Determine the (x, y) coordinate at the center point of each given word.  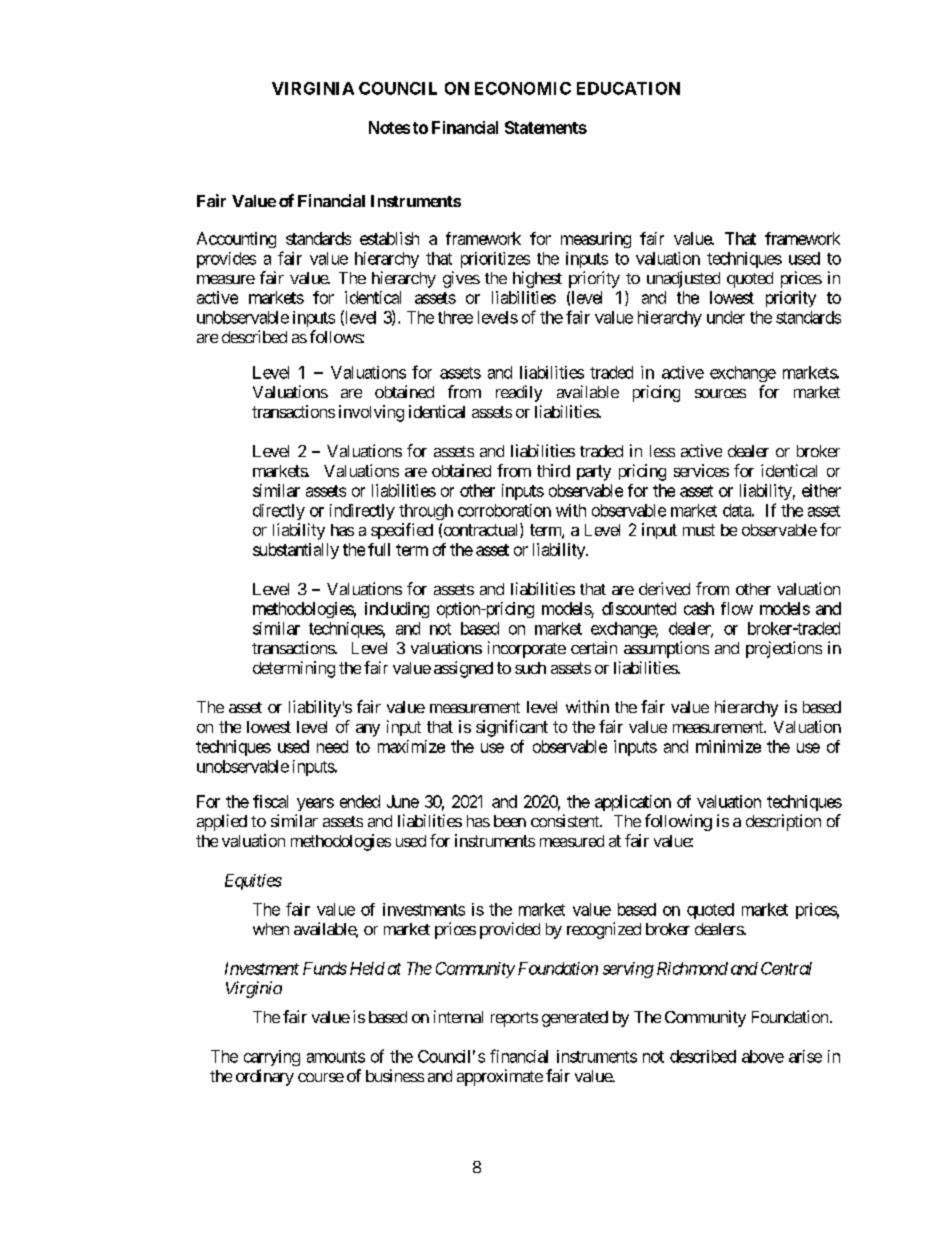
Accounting (236, 240)
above (763, 1056)
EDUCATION (628, 88)
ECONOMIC (523, 88)
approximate (500, 1077)
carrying (272, 1058)
